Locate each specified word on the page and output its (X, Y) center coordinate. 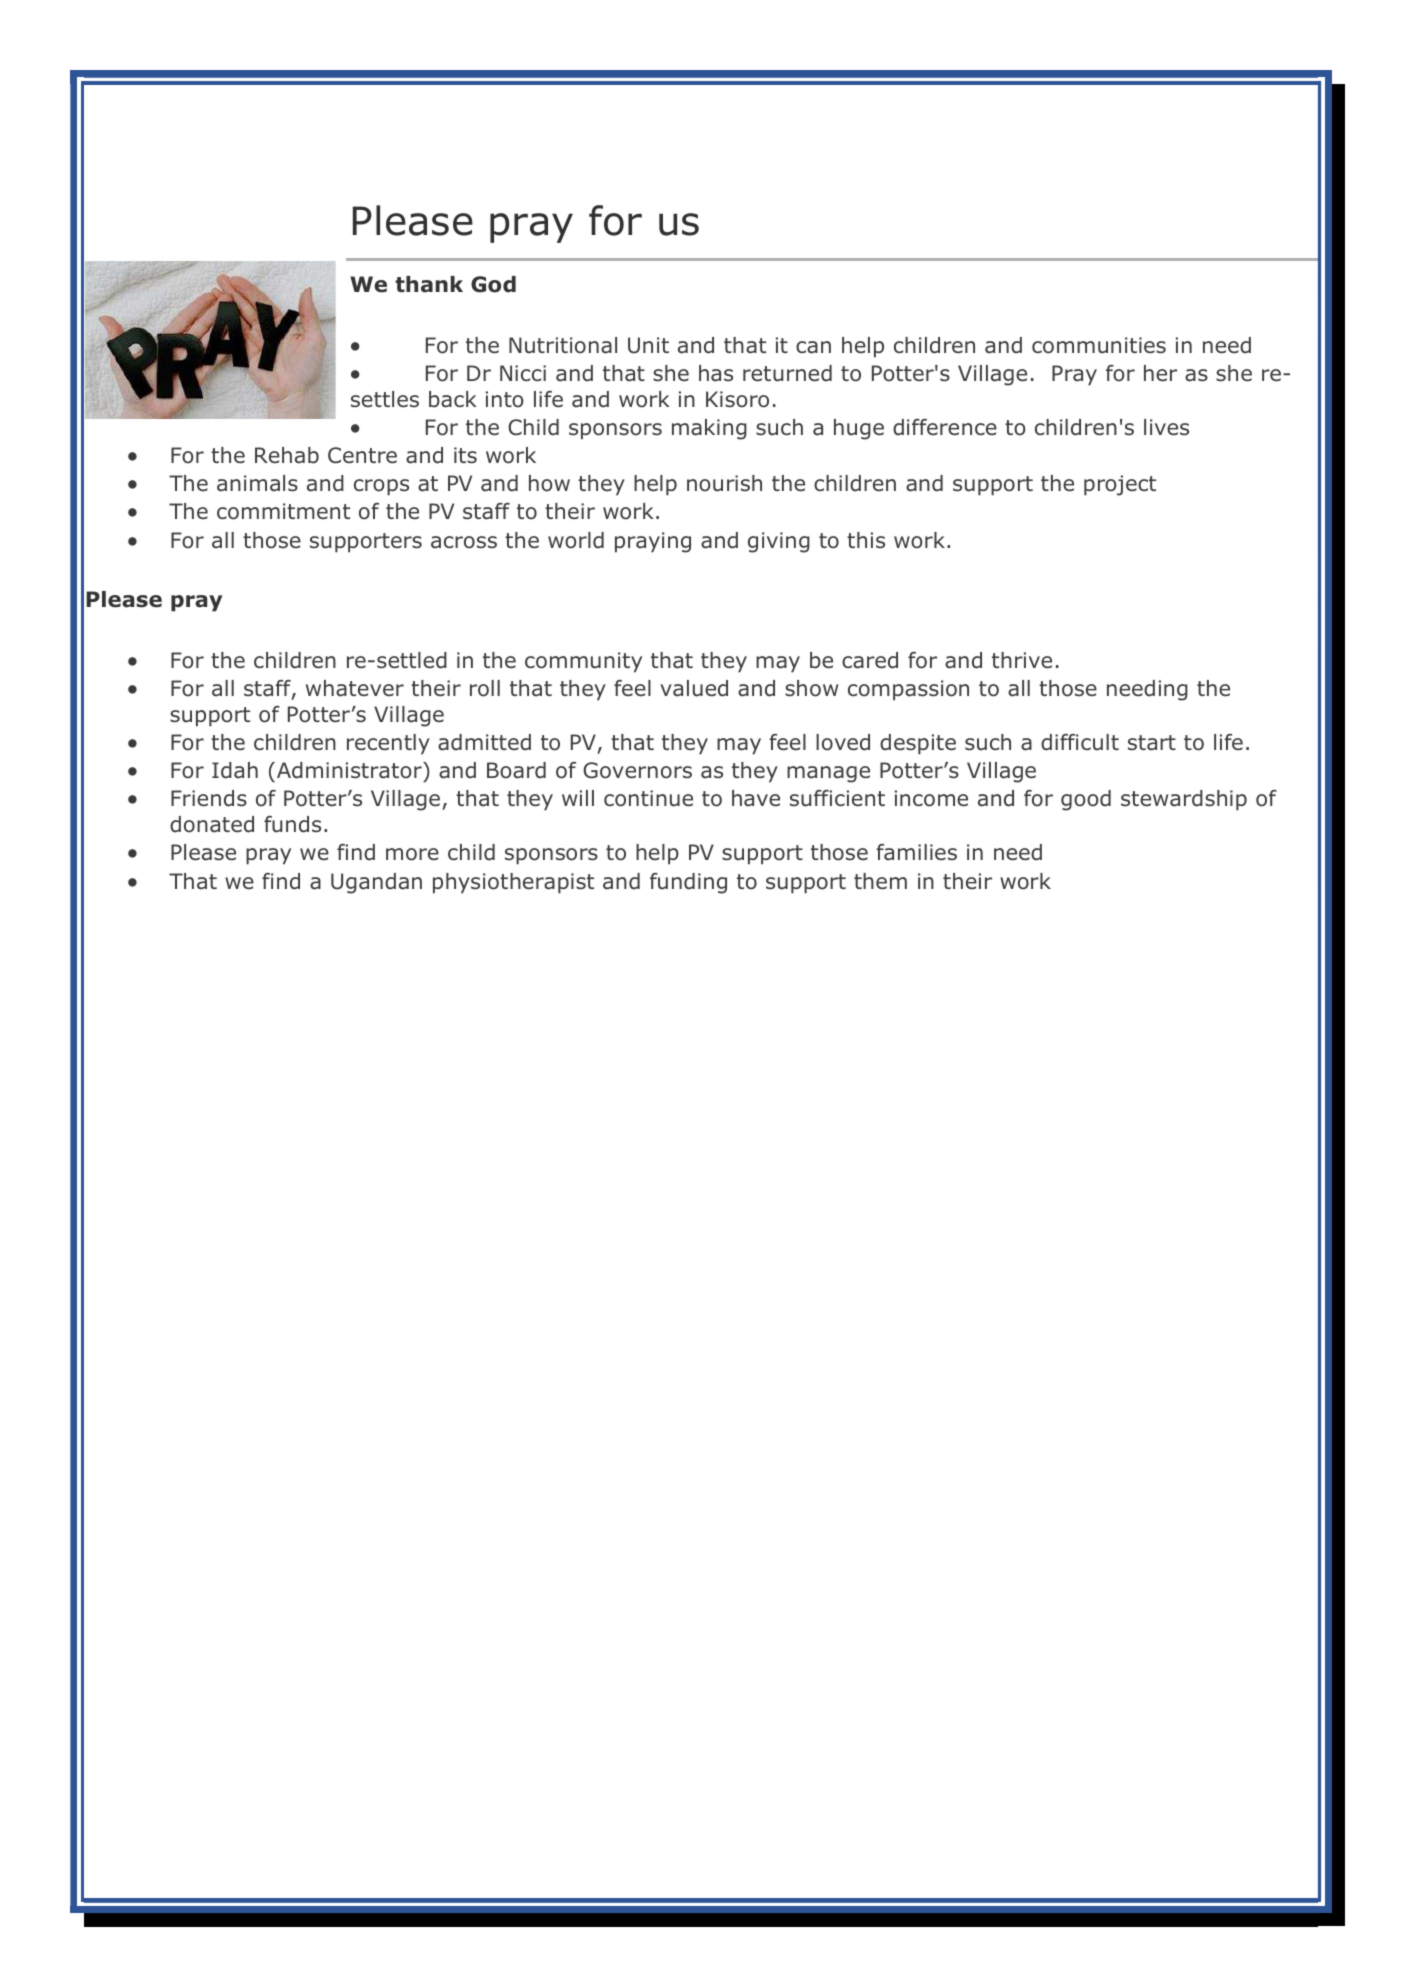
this (866, 540)
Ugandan (376, 883)
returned (787, 373)
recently (388, 744)
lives (1166, 427)
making (709, 429)
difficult (1080, 742)
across (464, 542)
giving (779, 542)
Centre (362, 455)
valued (694, 688)
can (813, 347)
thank (429, 284)
